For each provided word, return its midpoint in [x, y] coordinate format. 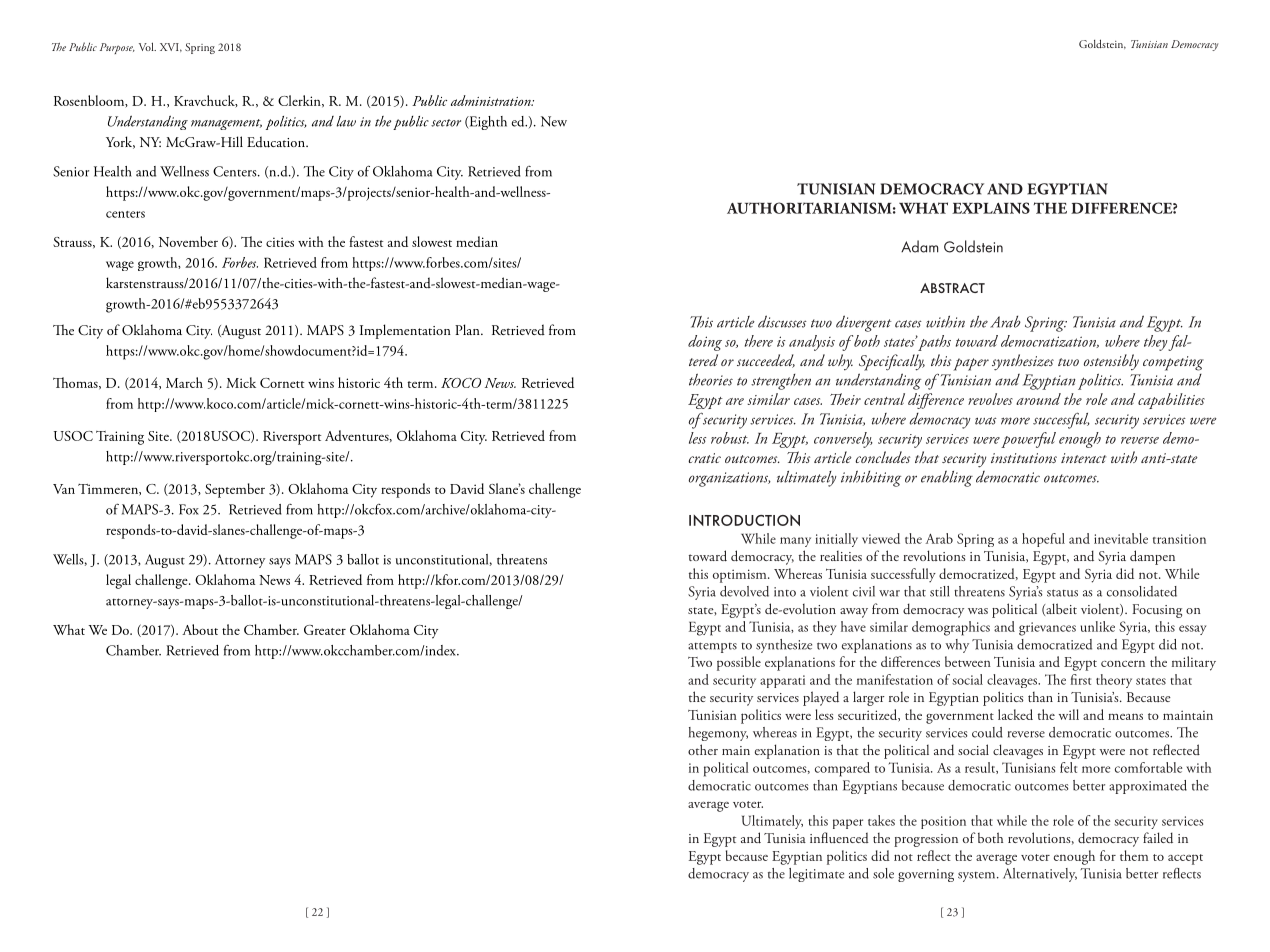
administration [492, 100]
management [226, 124]
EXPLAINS [991, 208]
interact [1084, 458]
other [703, 749]
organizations [730, 479]
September [235, 490]
